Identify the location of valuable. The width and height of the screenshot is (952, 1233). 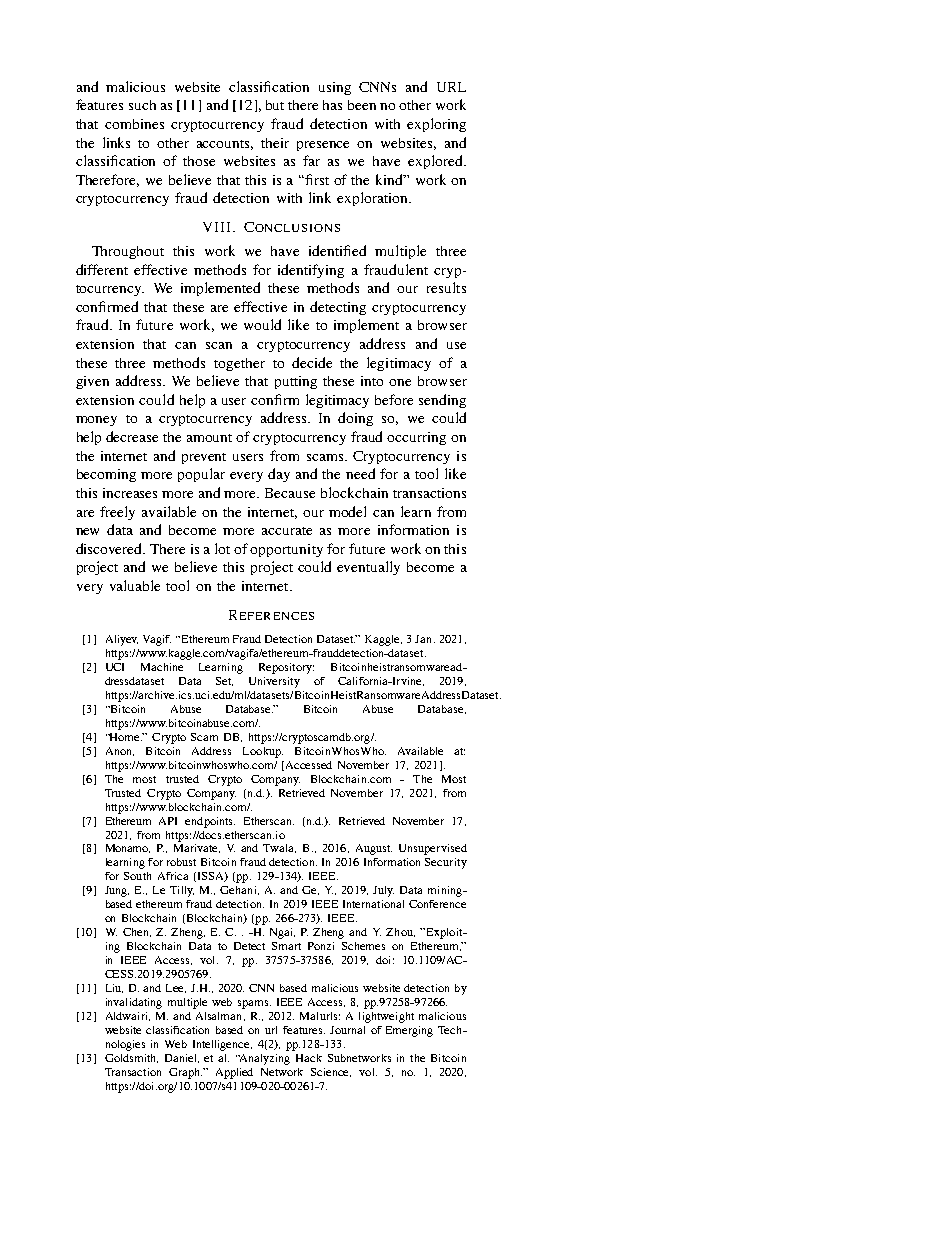
(135, 585).
